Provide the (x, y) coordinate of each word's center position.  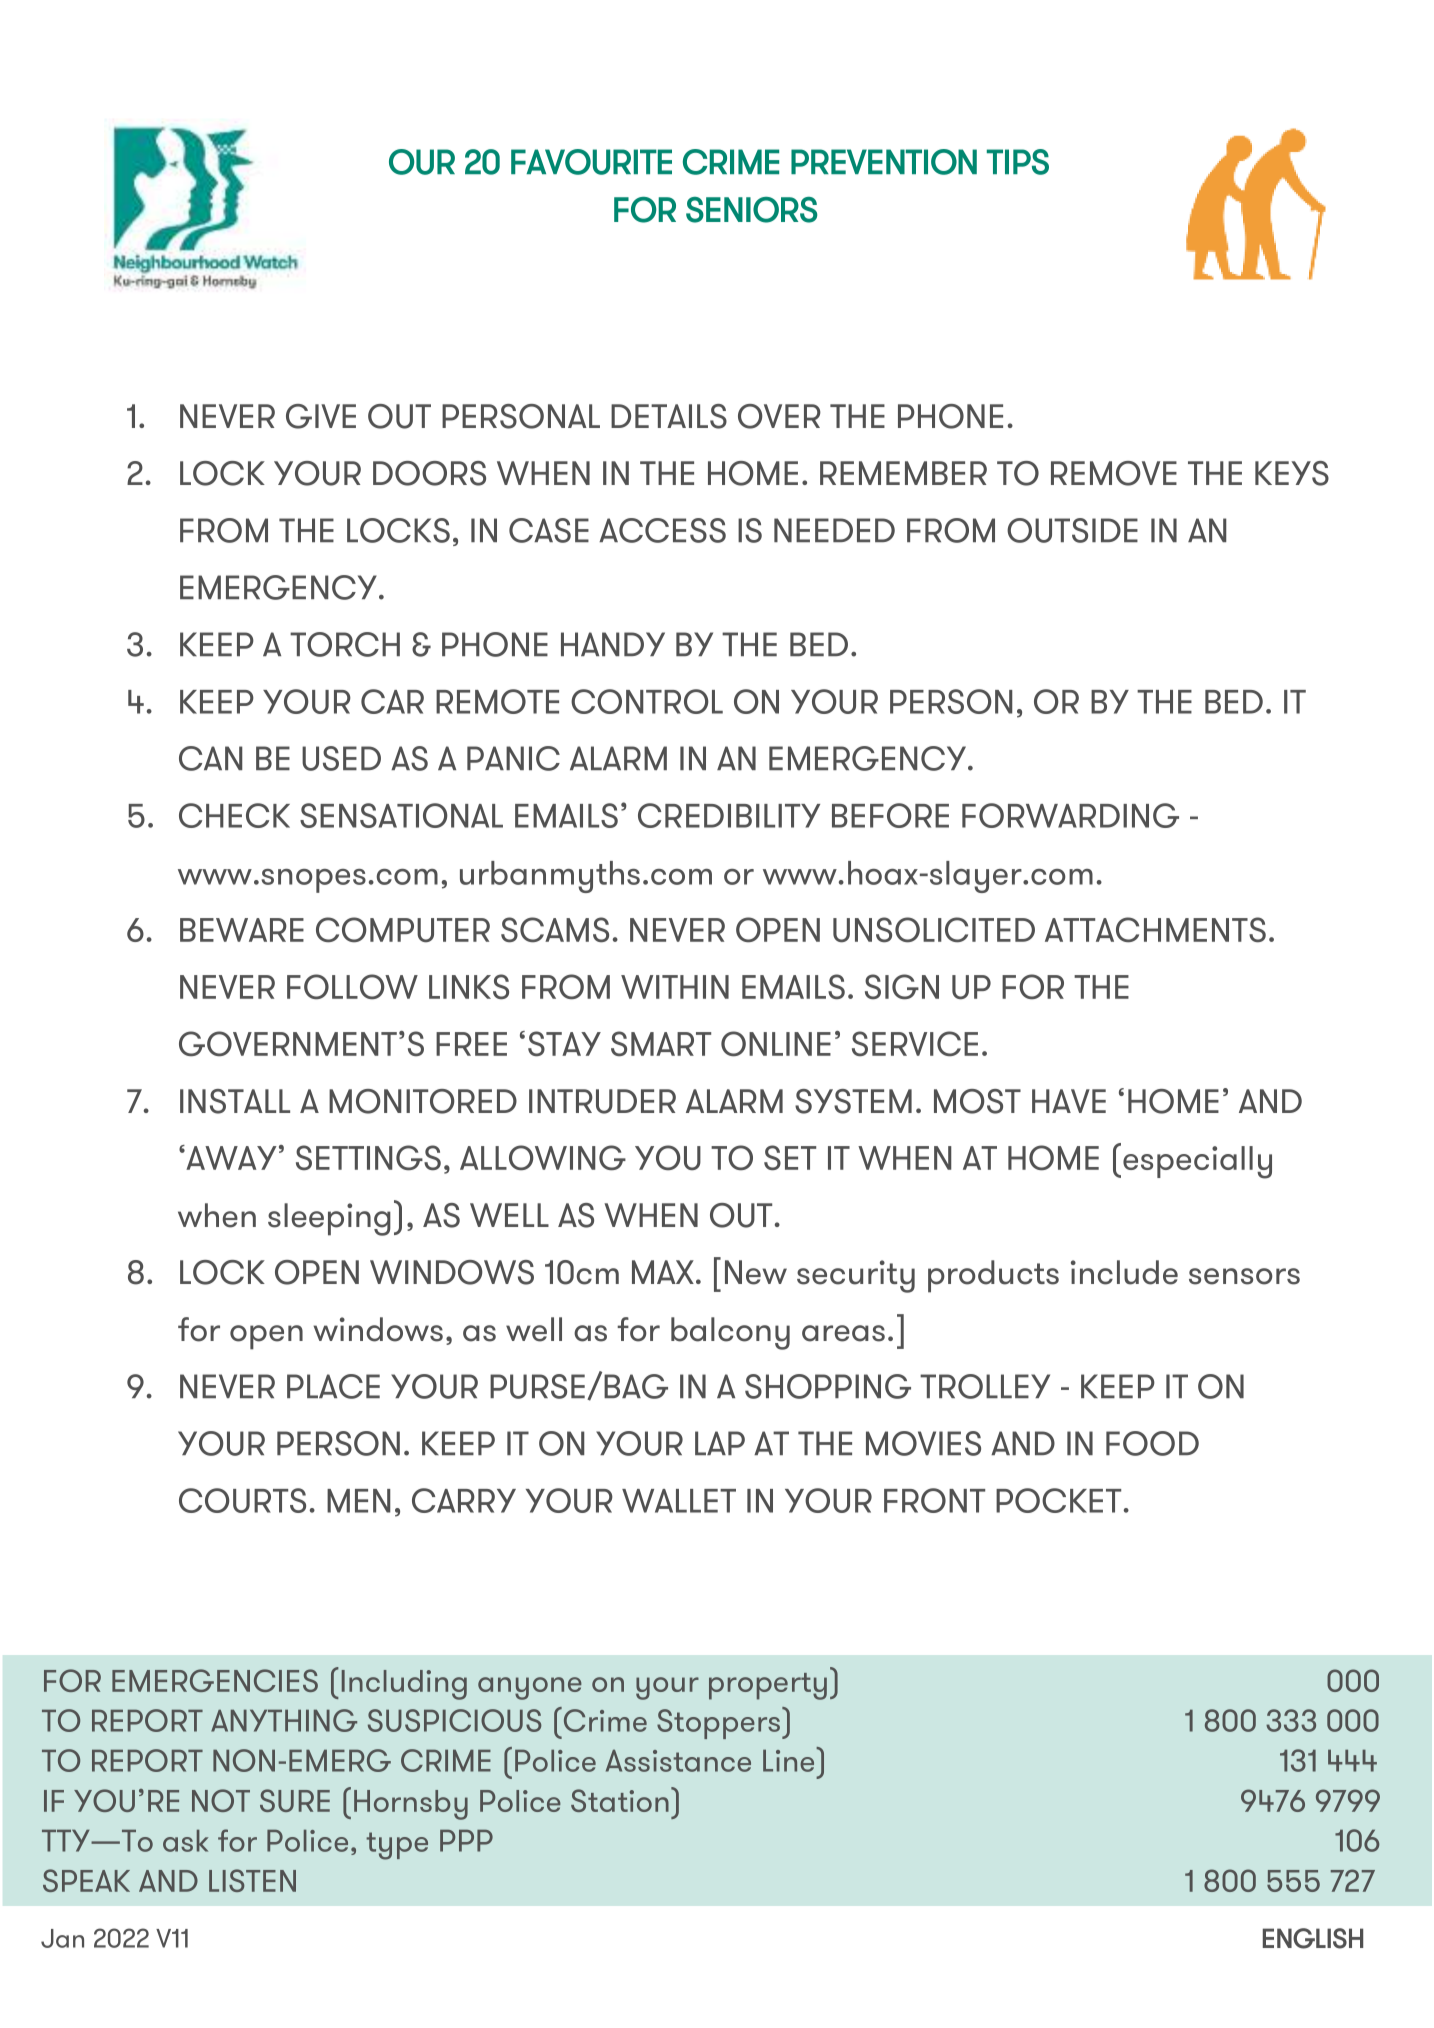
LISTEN (252, 1880)
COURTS (242, 1500)
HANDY (613, 644)
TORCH (345, 644)
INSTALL (235, 1101)
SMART (661, 1044)
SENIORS (751, 210)
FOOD (1152, 1443)
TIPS (1018, 162)
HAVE (1069, 1101)
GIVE (321, 416)
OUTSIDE (1072, 530)
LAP (720, 1443)
